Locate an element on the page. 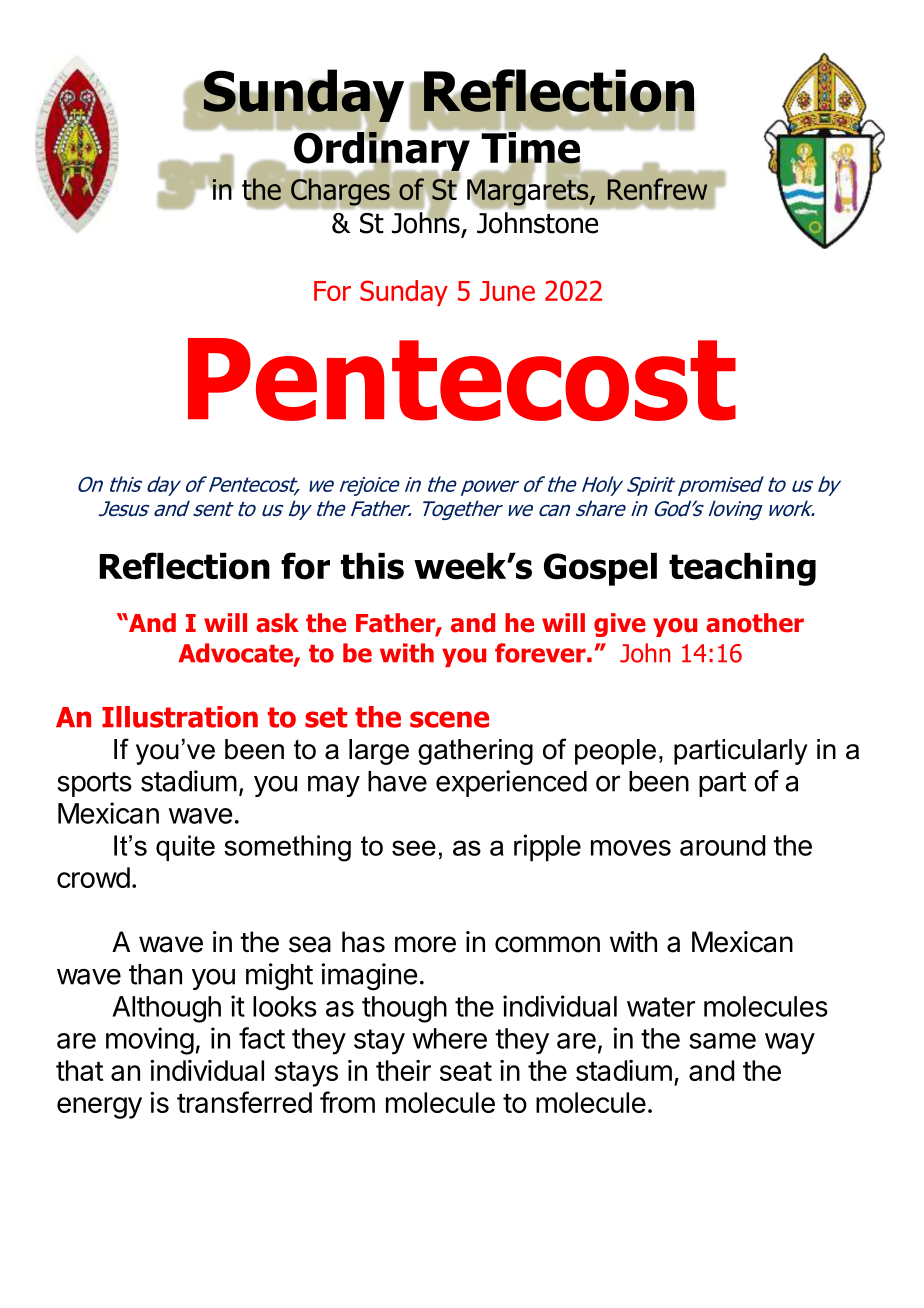 This page has width=924, height=1308. Charges is located at coordinates (340, 192).
